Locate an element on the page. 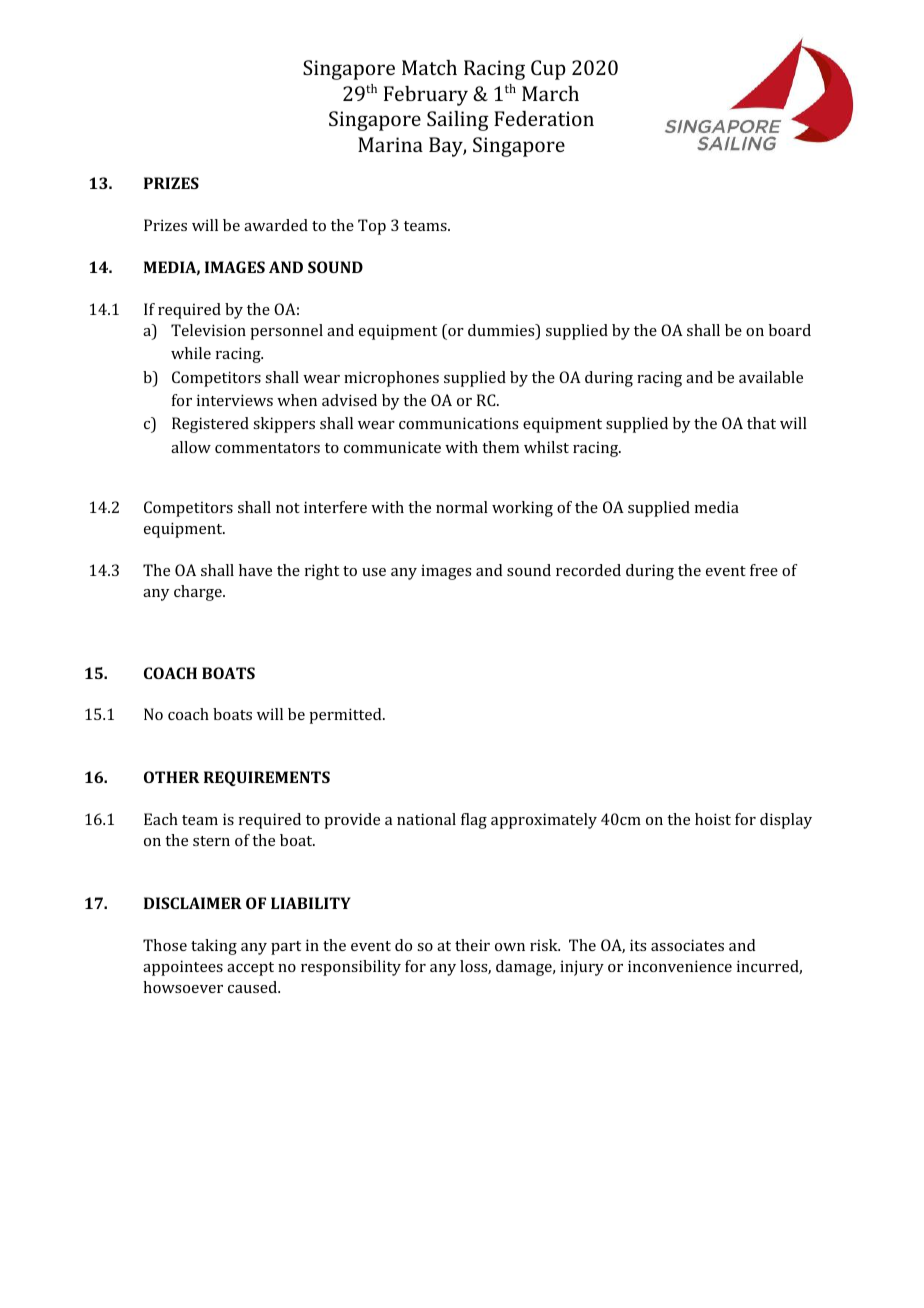 Image resolution: width=924 pixels, height=1308 pixels. permitted is located at coordinates (346, 716).
